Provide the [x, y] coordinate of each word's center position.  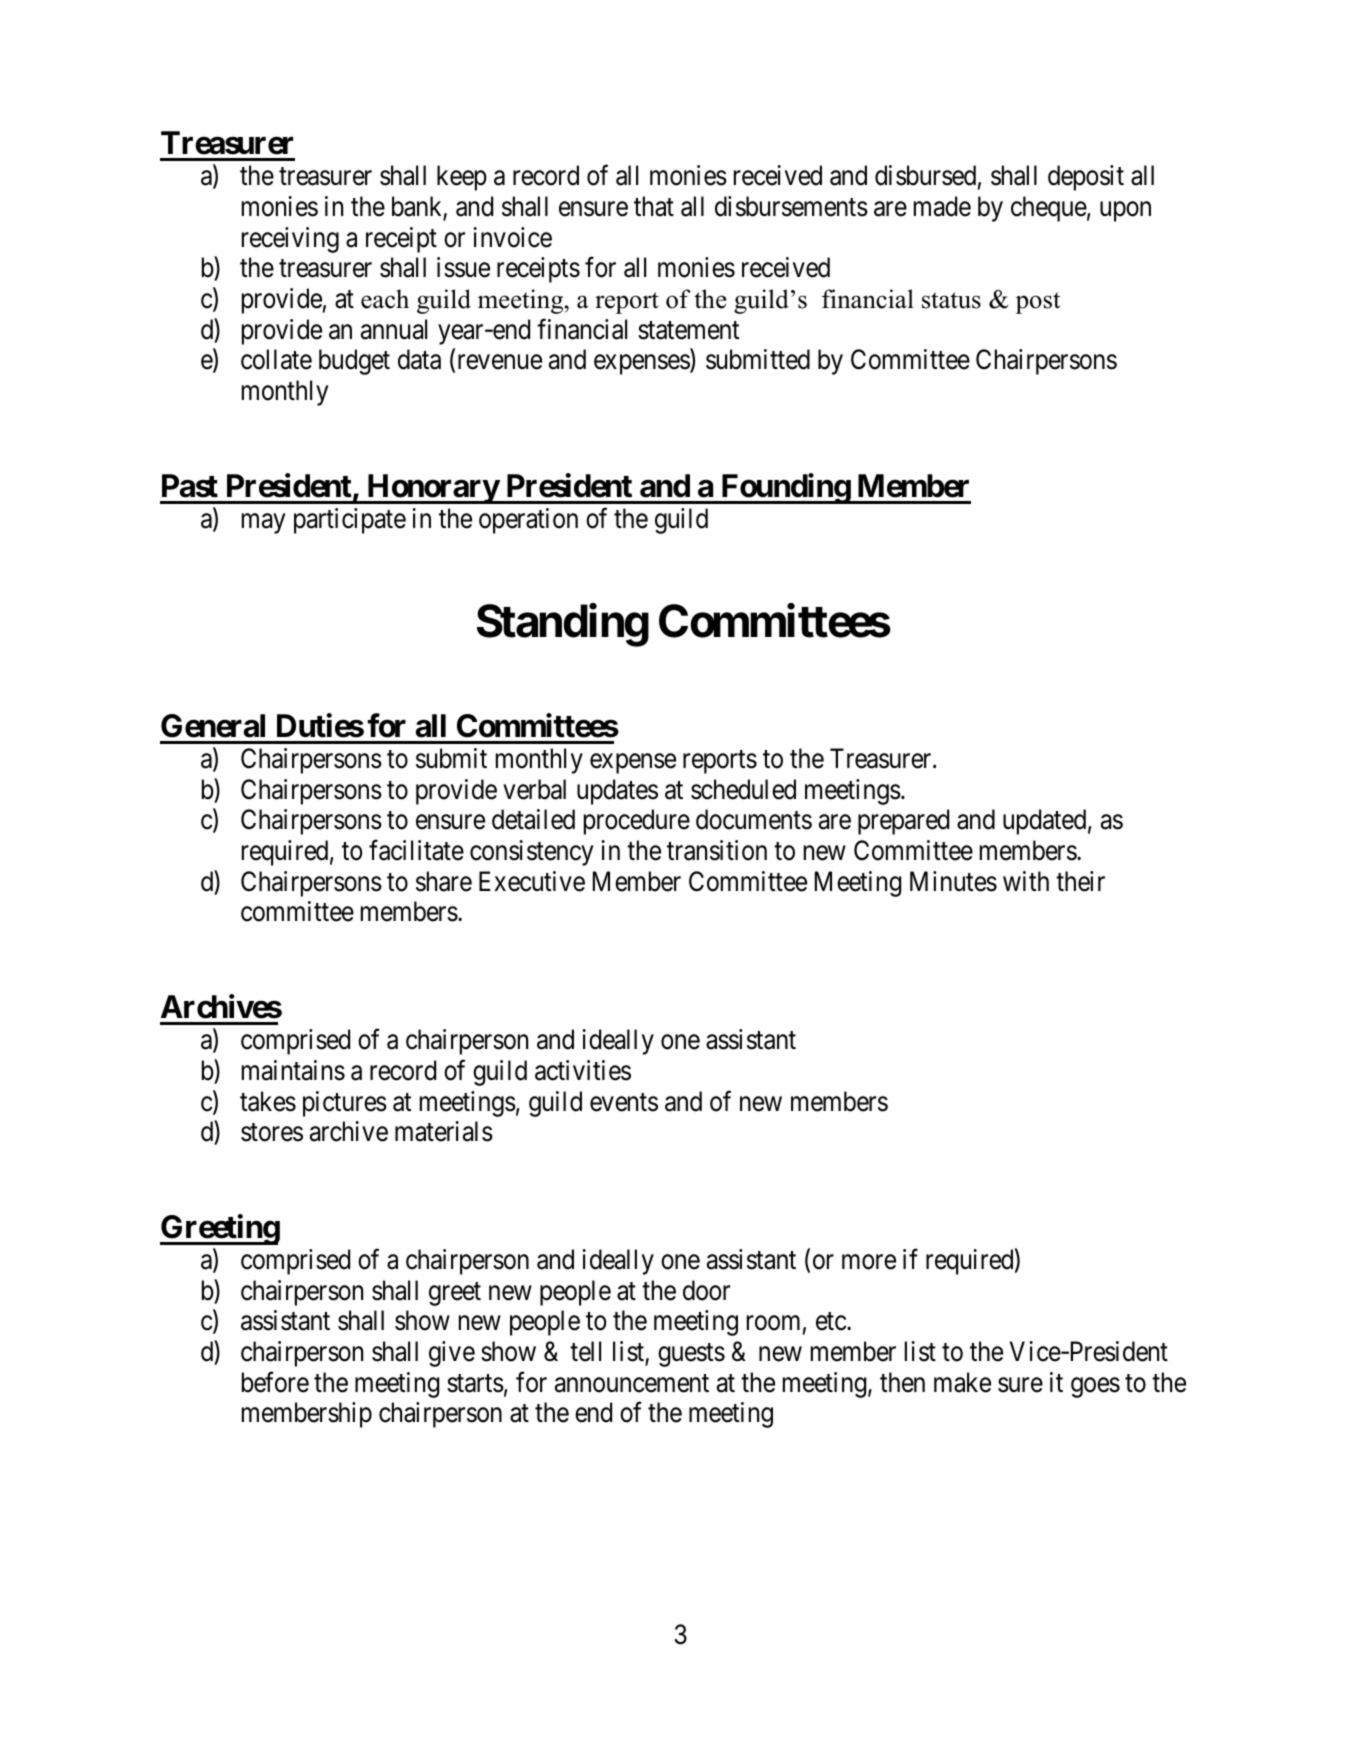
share [444, 881]
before [275, 1382]
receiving [290, 240]
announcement [632, 1383]
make [962, 1382]
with [1026, 881]
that [654, 206]
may [263, 524]
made [942, 206]
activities [583, 1070]
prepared [903, 822]
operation [528, 521]
